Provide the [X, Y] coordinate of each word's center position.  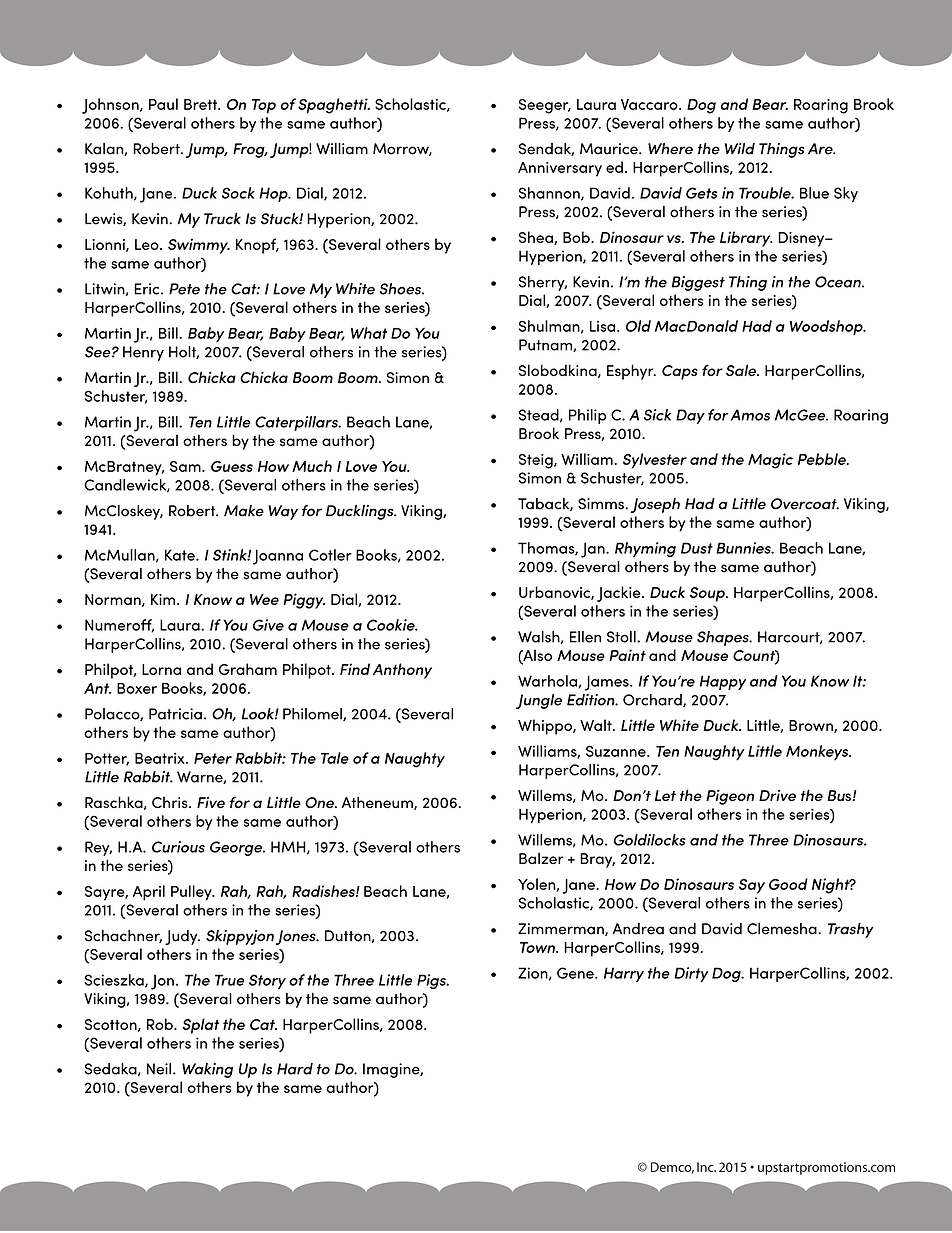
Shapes [724, 638]
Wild [740, 149]
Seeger [545, 106]
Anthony [402, 671]
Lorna [161, 669]
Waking [207, 1070]
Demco [672, 1168]
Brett [201, 104]
